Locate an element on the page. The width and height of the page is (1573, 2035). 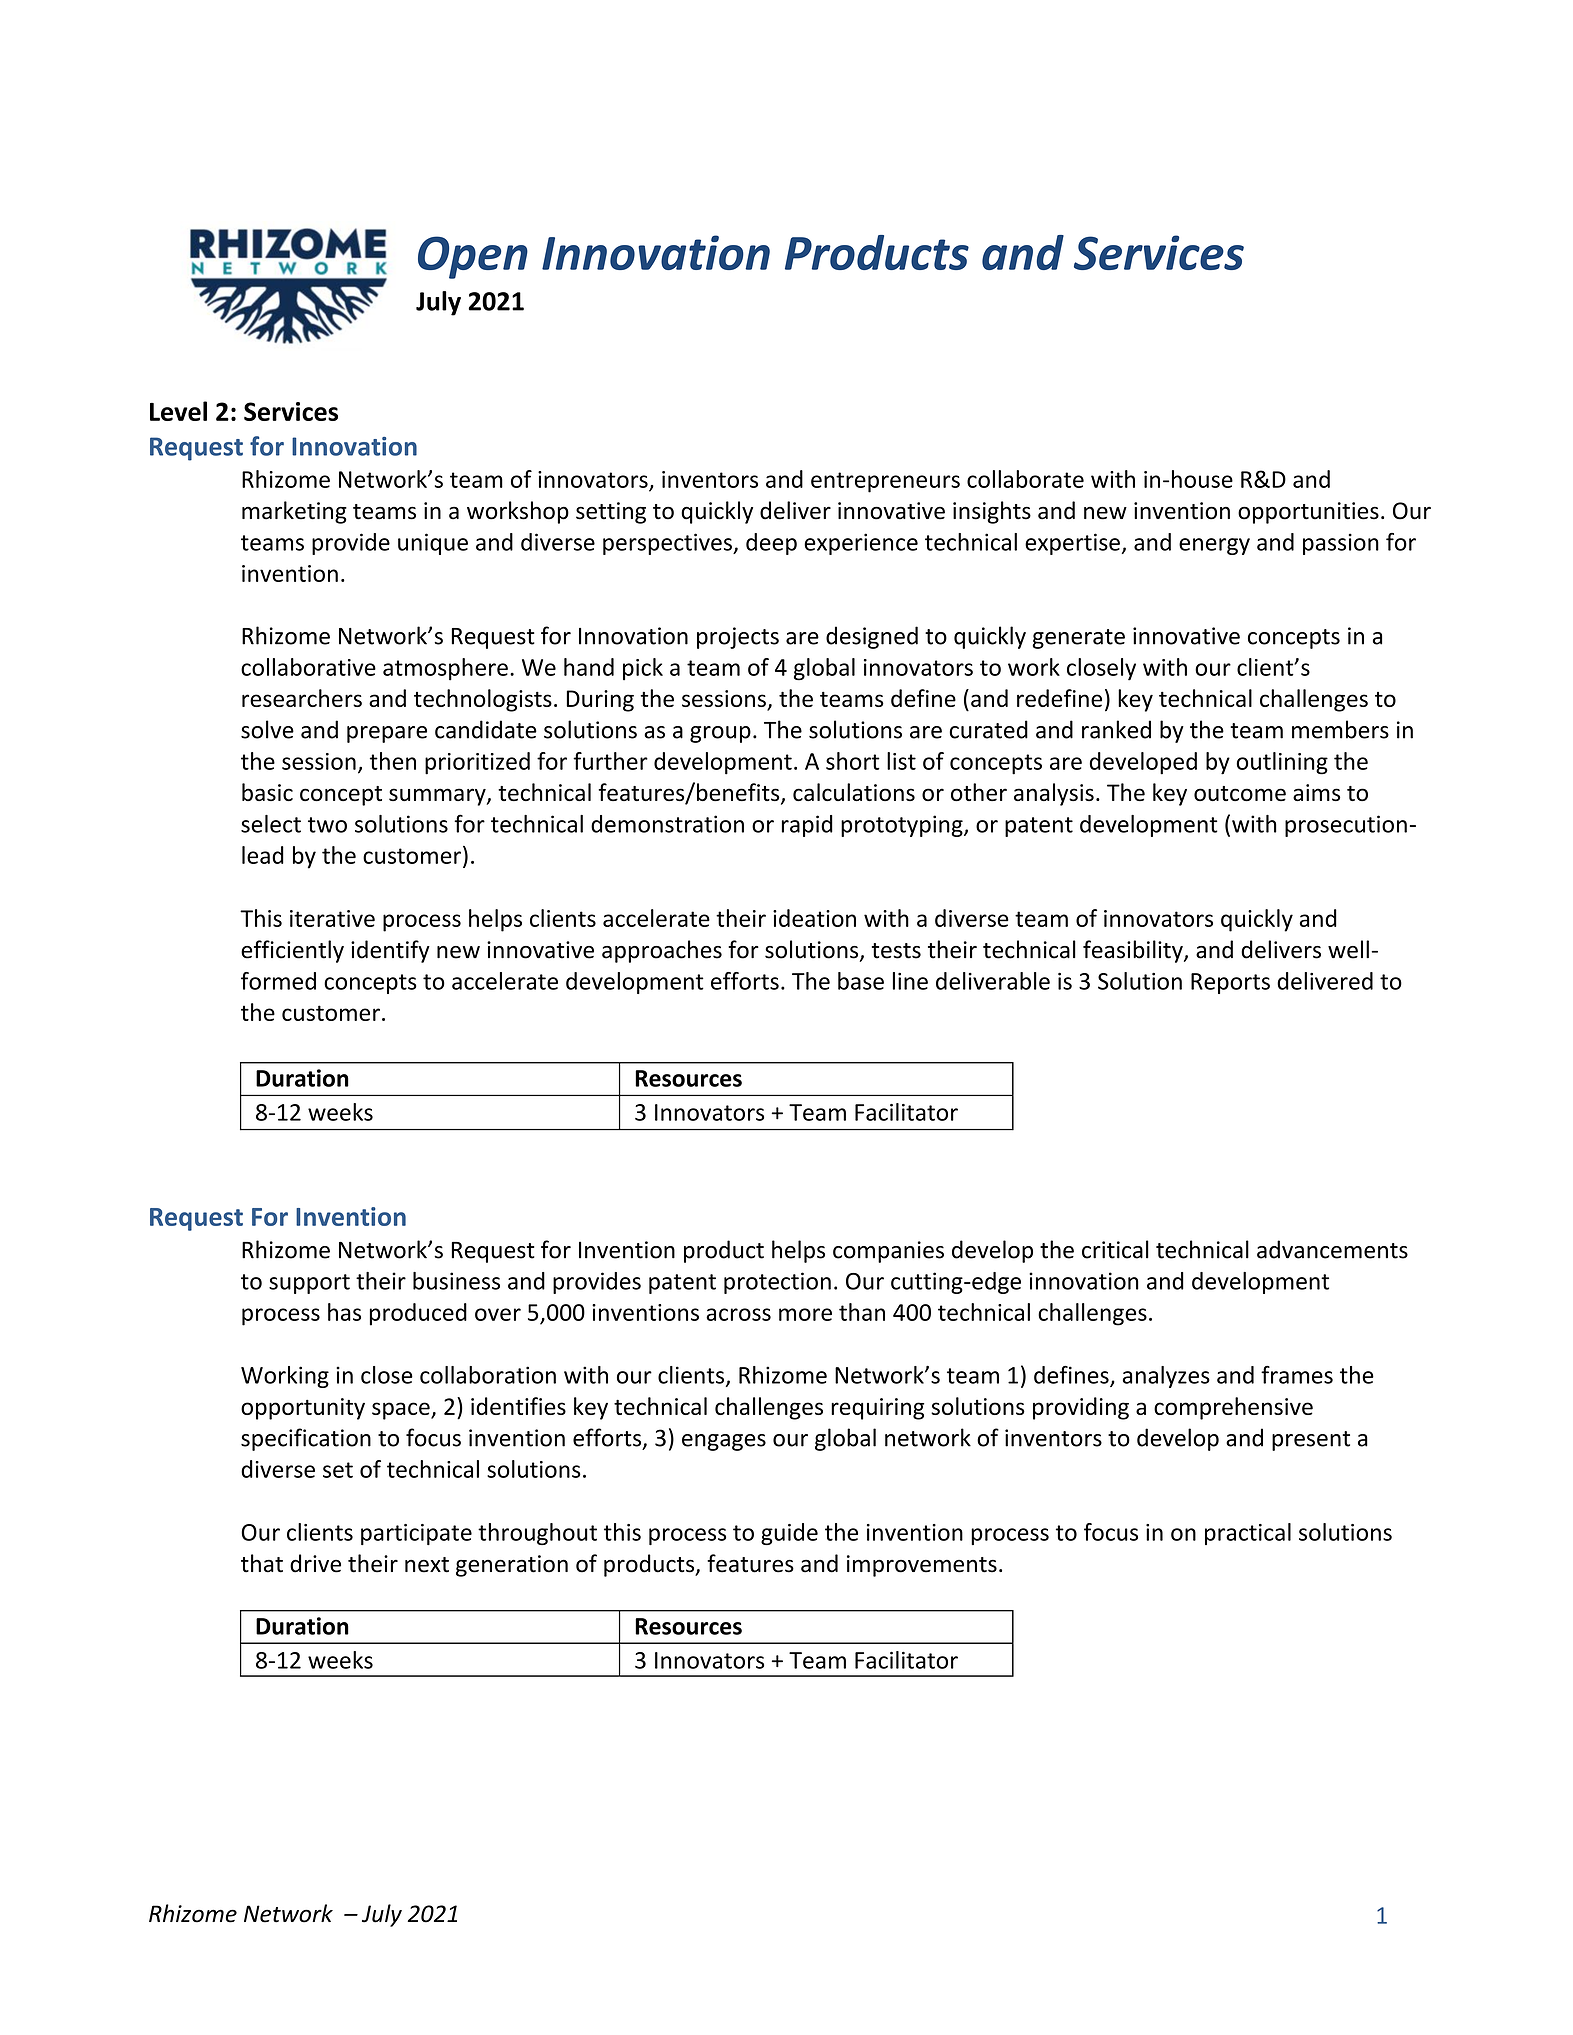
entrepreneurs is located at coordinates (885, 482).
